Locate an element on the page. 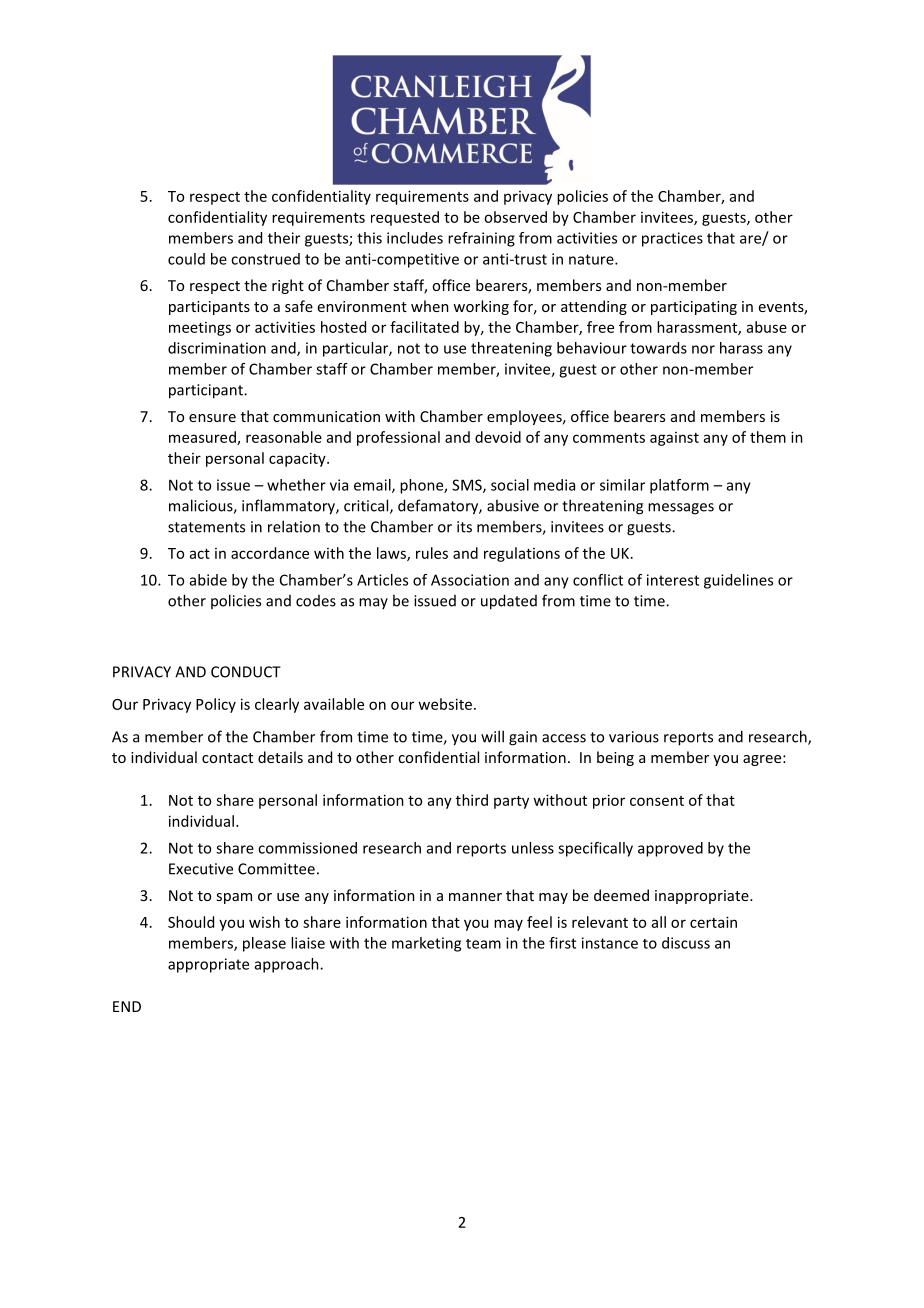 This page has height=1308, width=924. Association is located at coordinates (470, 580).
